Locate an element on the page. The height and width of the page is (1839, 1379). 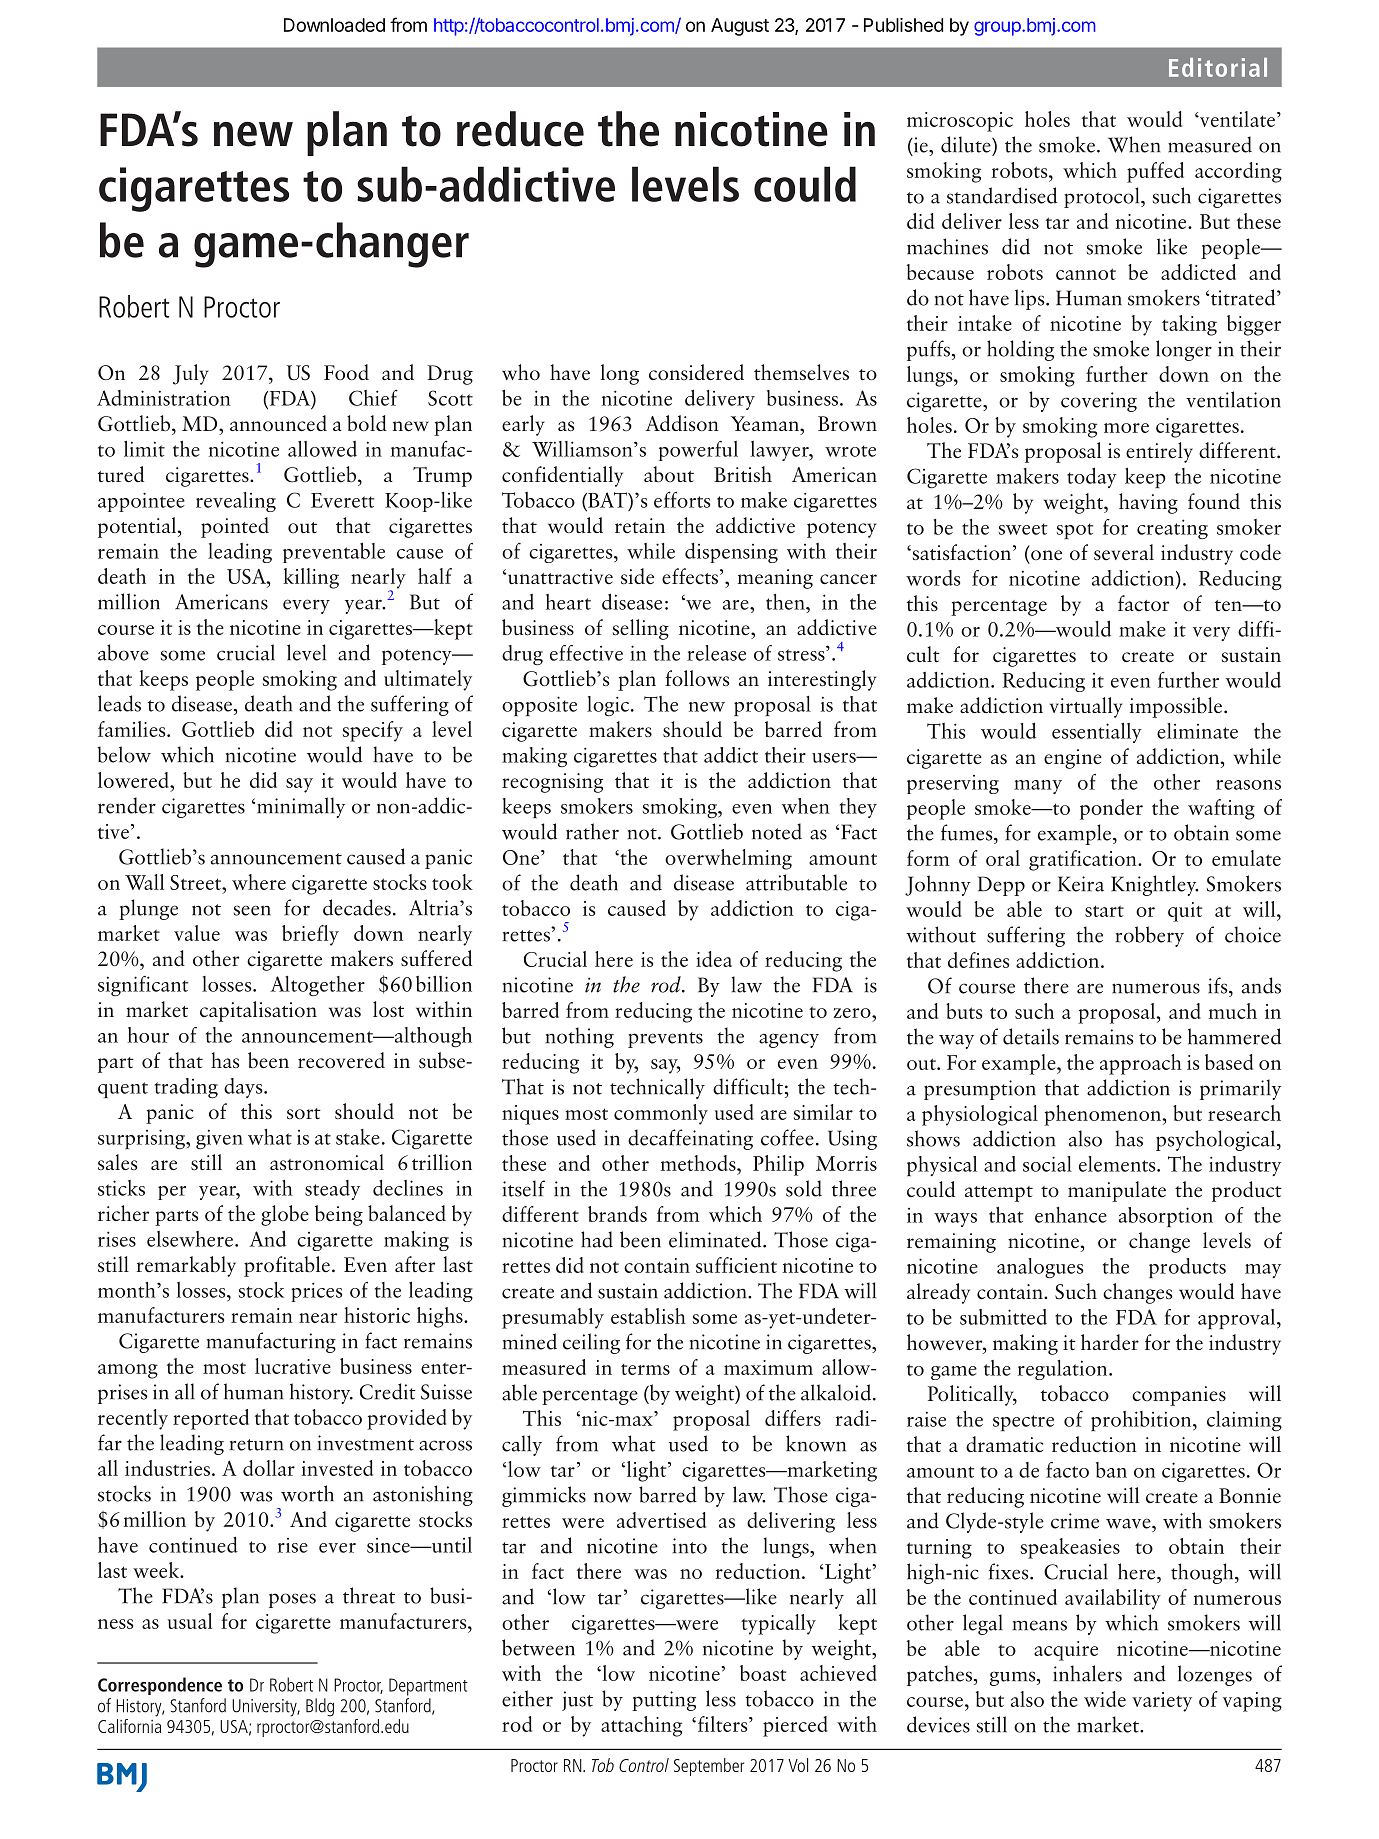
reduce is located at coordinates (520, 129).
